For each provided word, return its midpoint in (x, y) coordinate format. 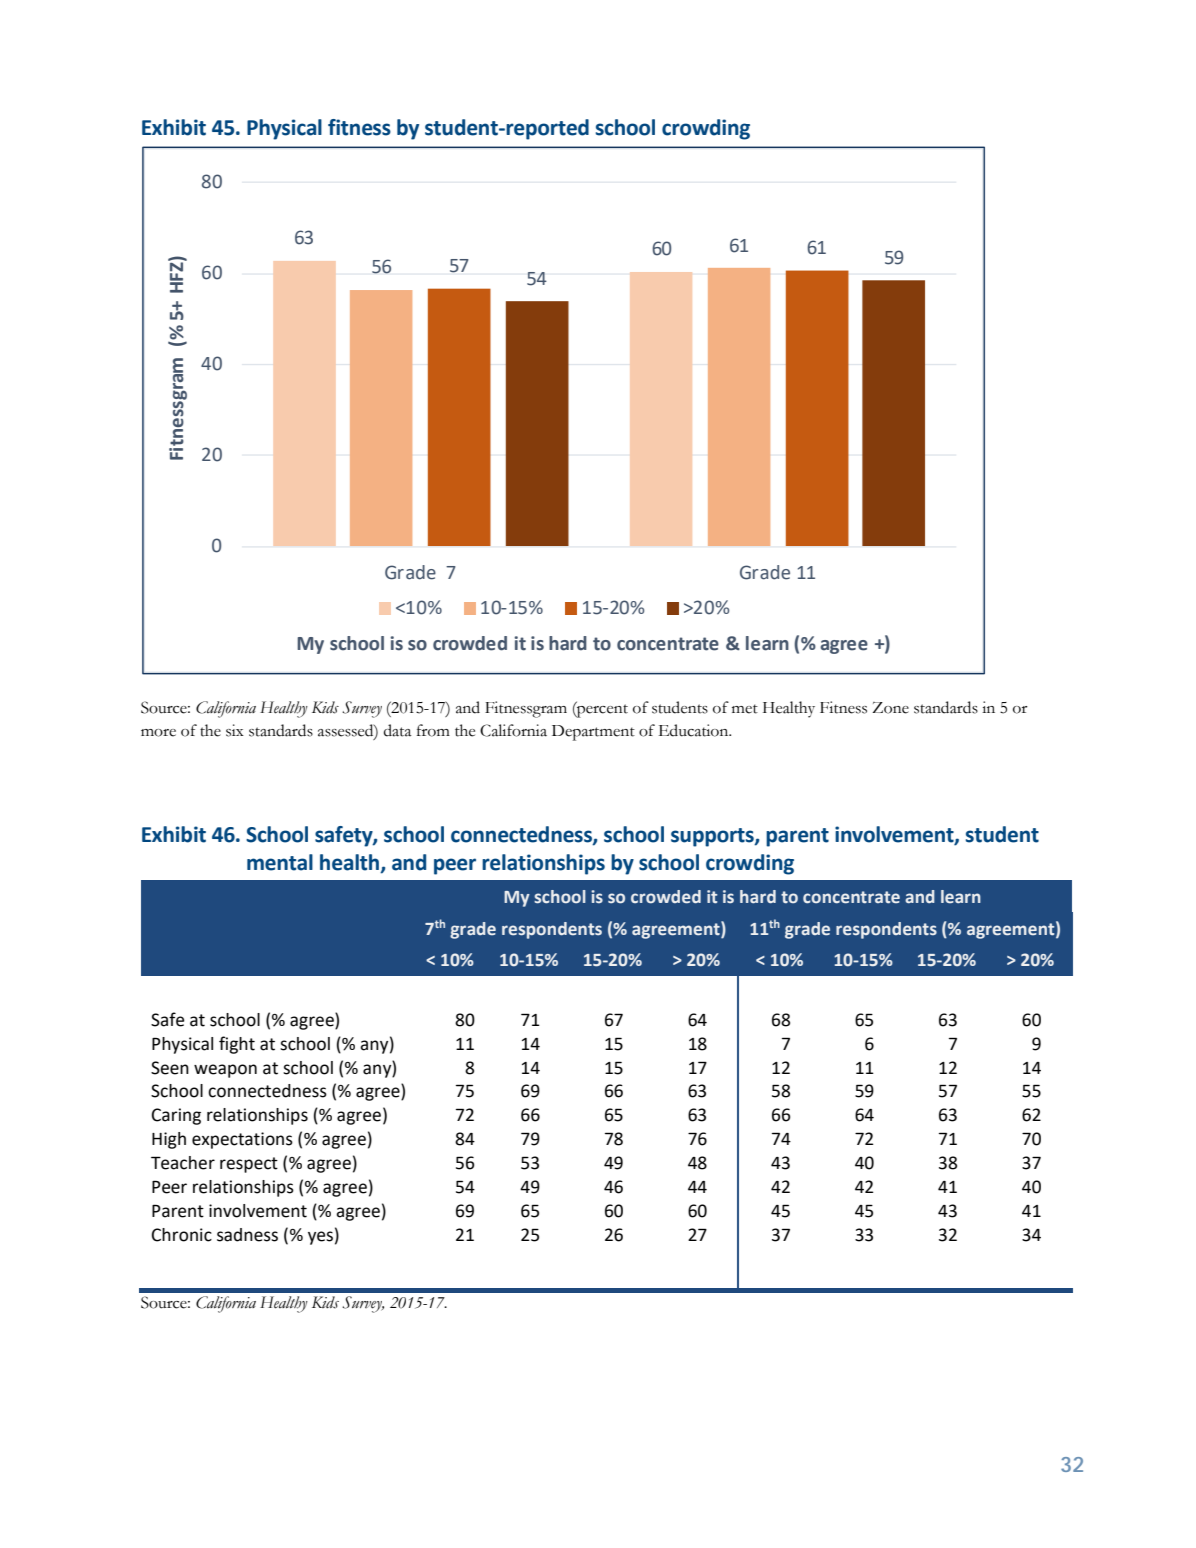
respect (249, 1165)
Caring (176, 1116)
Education (695, 730)
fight (237, 1045)
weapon (225, 1071)
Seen (170, 1068)
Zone (890, 708)
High (169, 1140)
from (433, 730)
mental (280, 862)
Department (593, 733)
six (235, 730)
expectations (242, 1140)
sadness (247, 1235)
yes (320, 1238)
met (745, 709)
